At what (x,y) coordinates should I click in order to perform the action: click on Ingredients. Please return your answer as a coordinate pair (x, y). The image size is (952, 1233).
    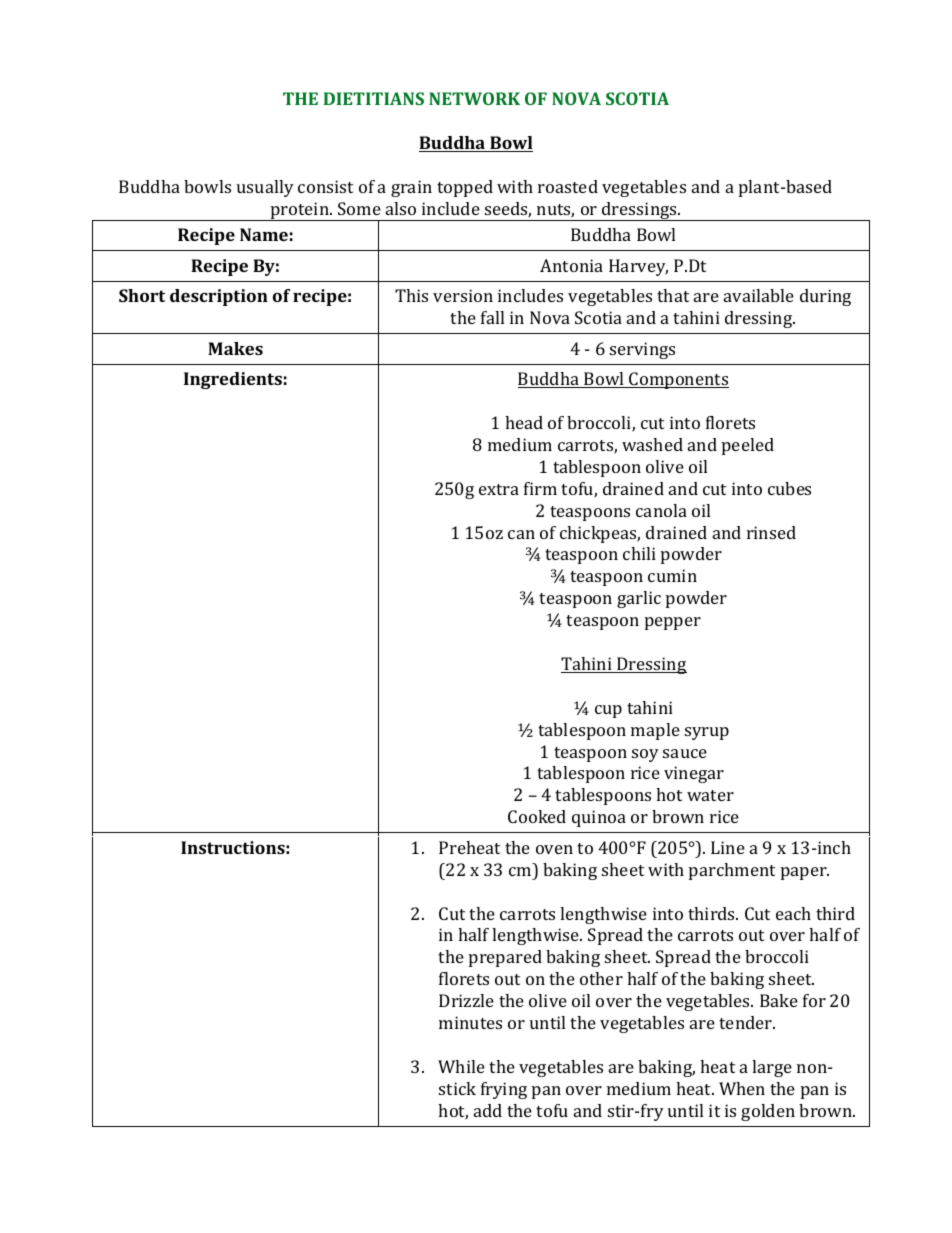
    Looking at the image, I should click on (233, 380).
